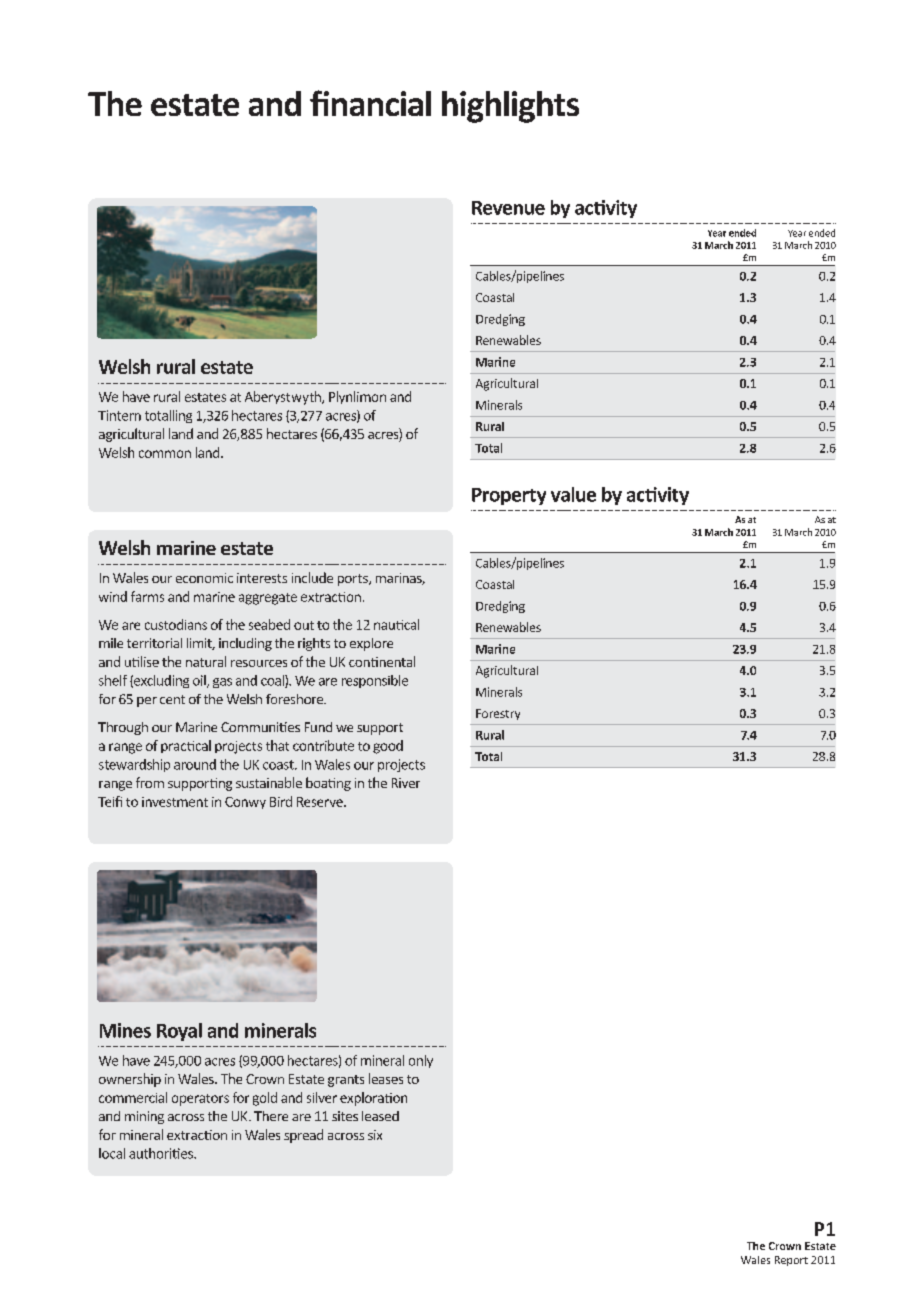 The image size is (924, 1308). Describe the element at coordinates (179, 1032) in the screenshot. I see `Royal` at that location.
